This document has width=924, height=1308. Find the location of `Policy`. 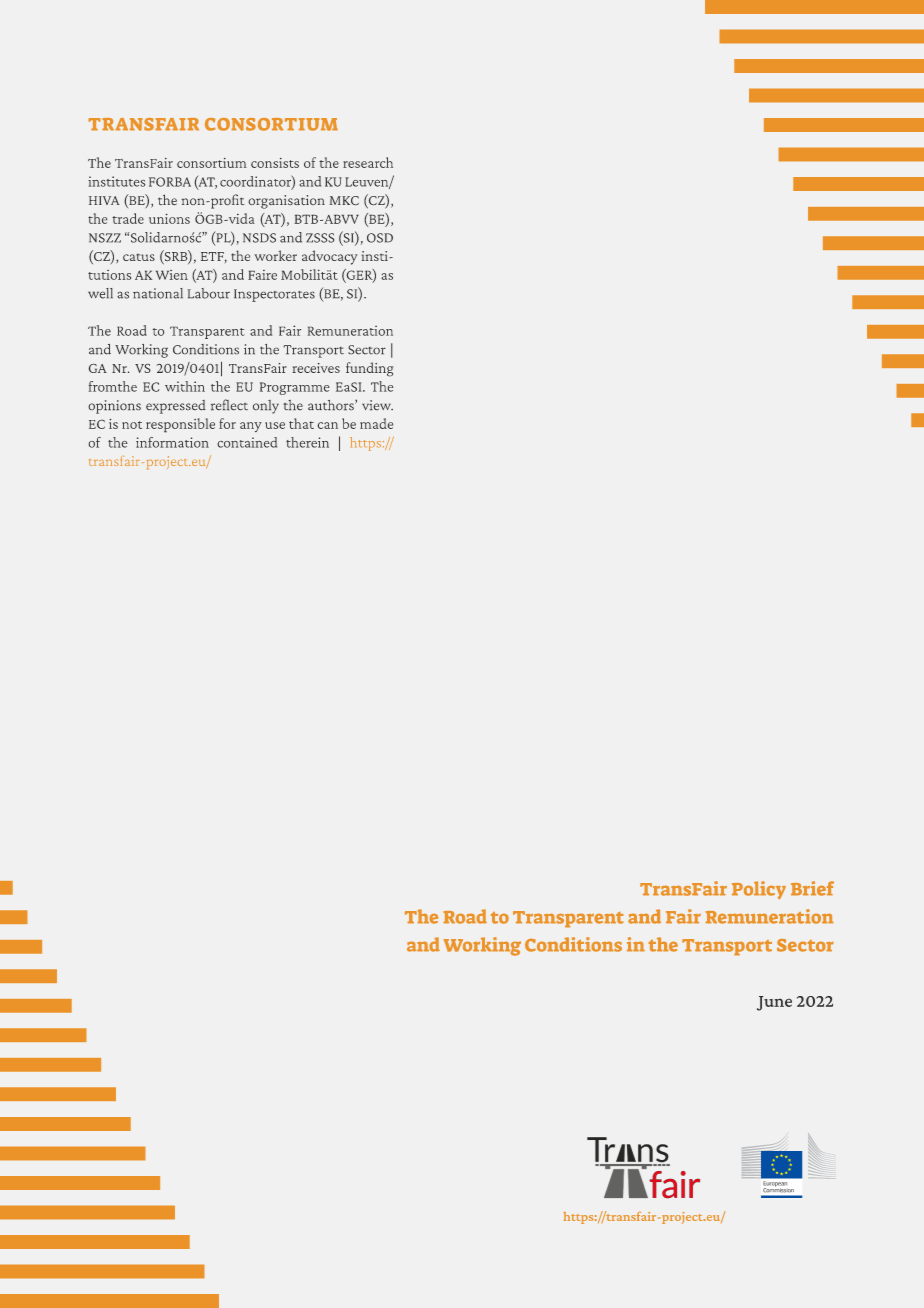

Policy is located at coordinates (759, 890).
